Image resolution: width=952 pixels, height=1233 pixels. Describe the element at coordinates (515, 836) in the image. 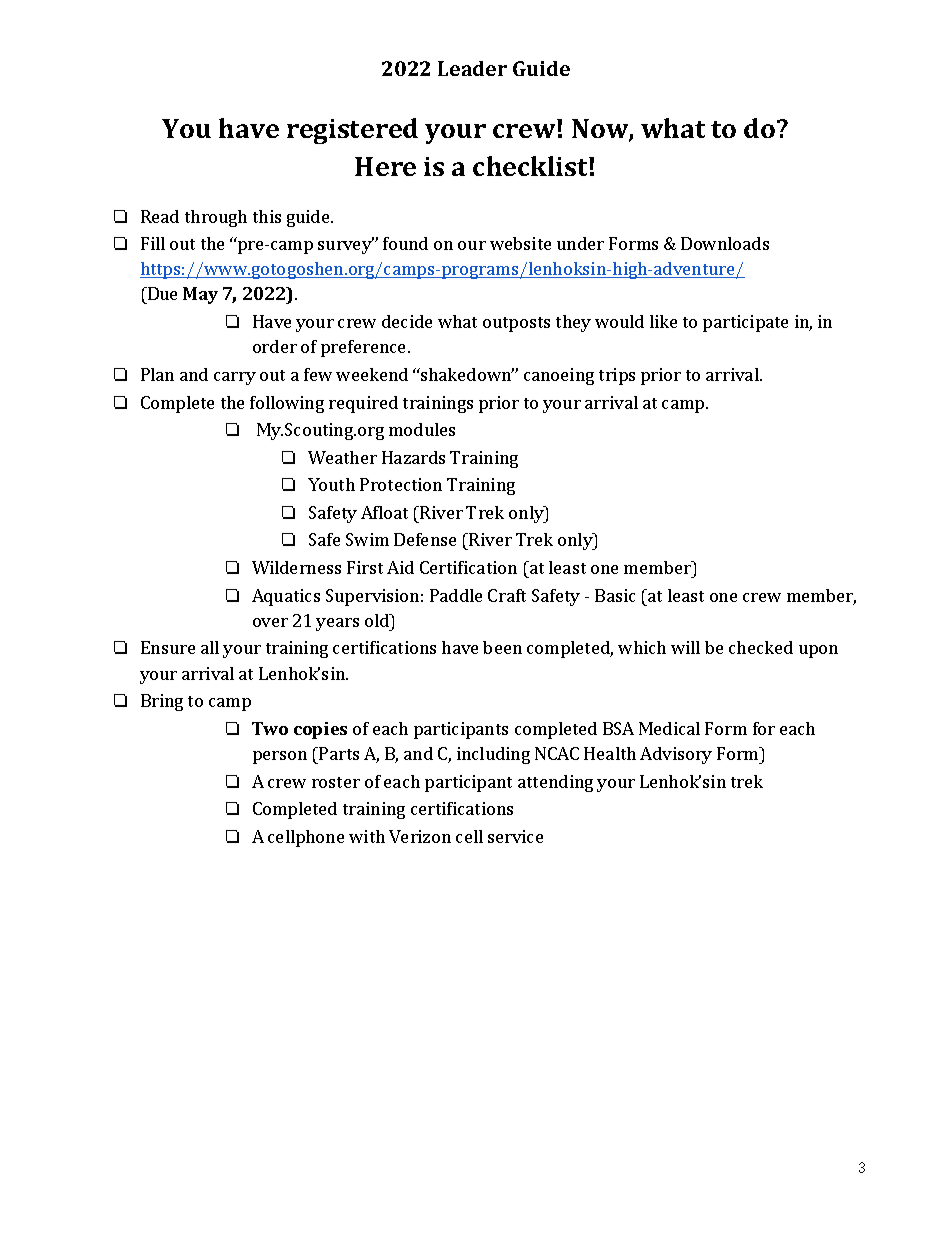

I see `service` at that location.
